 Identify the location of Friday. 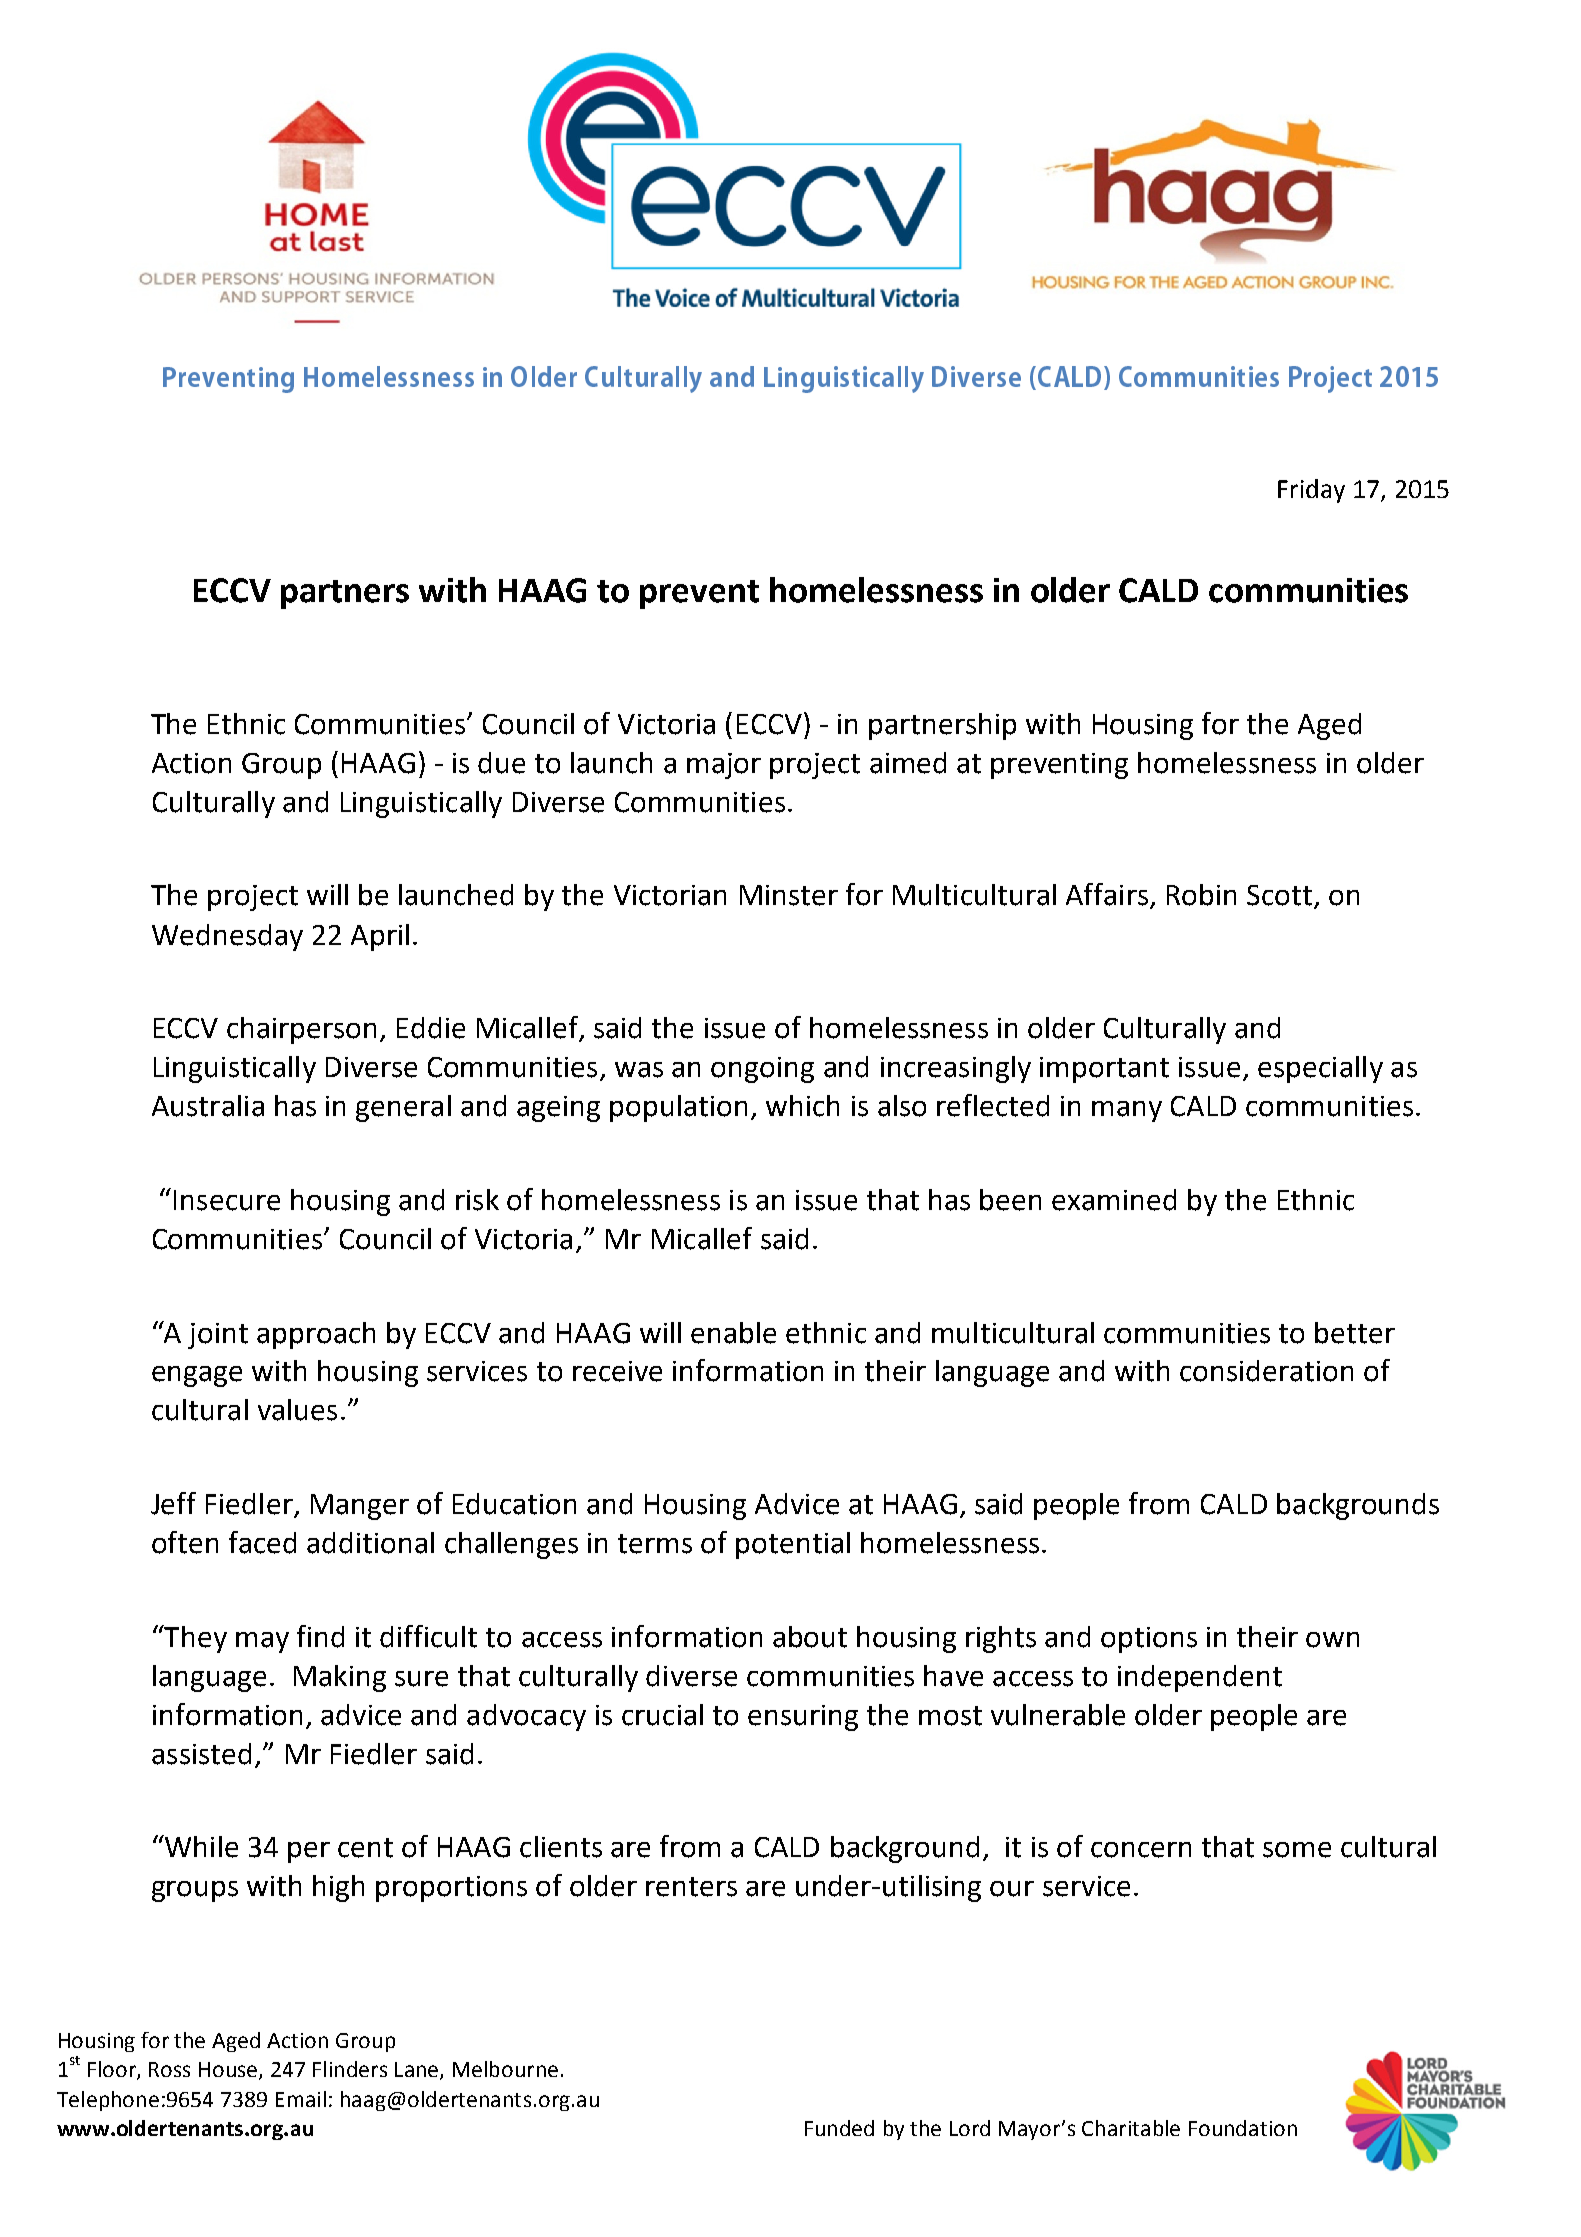
(1311, 491).
